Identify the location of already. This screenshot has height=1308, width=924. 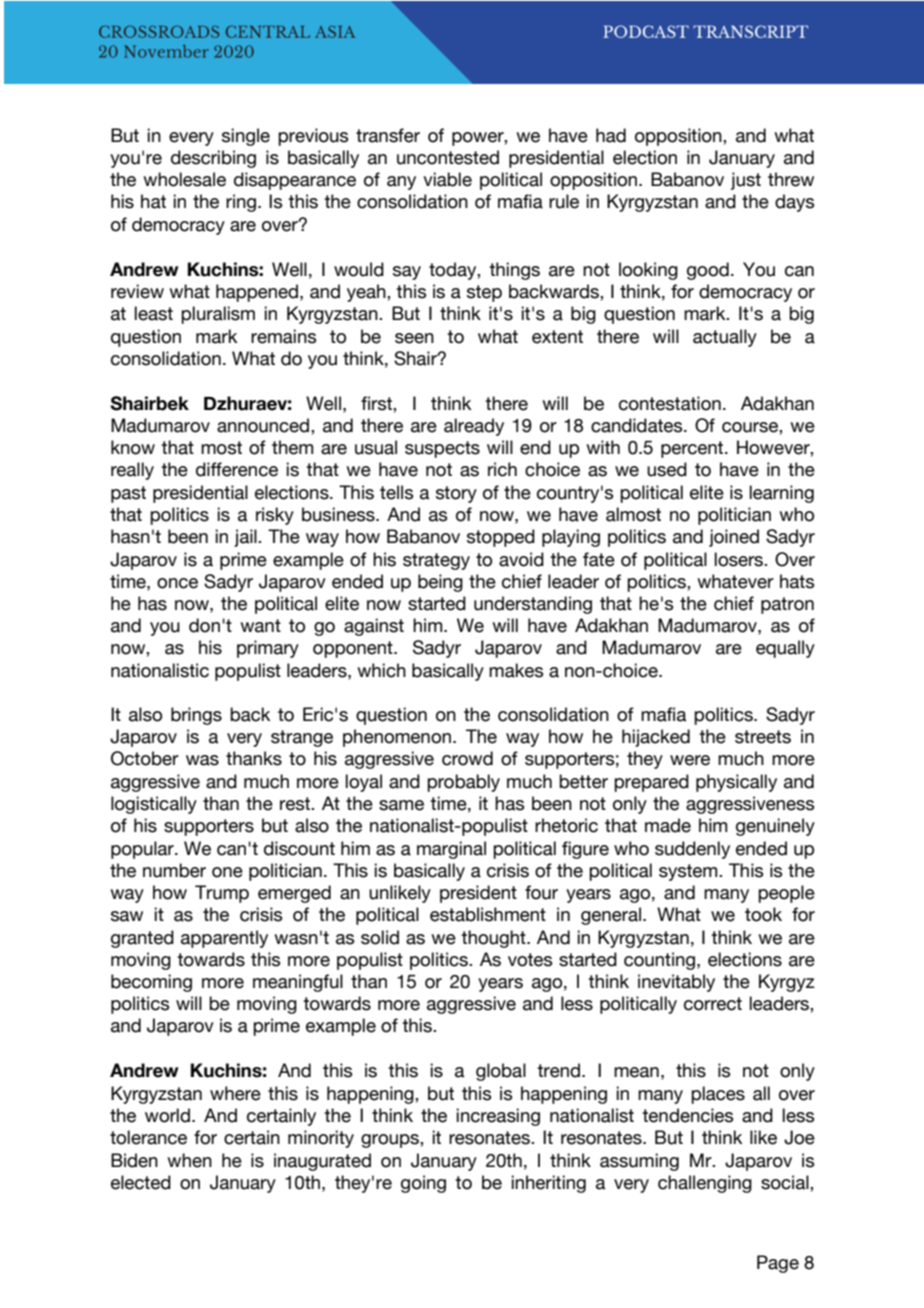
(474, 427).
